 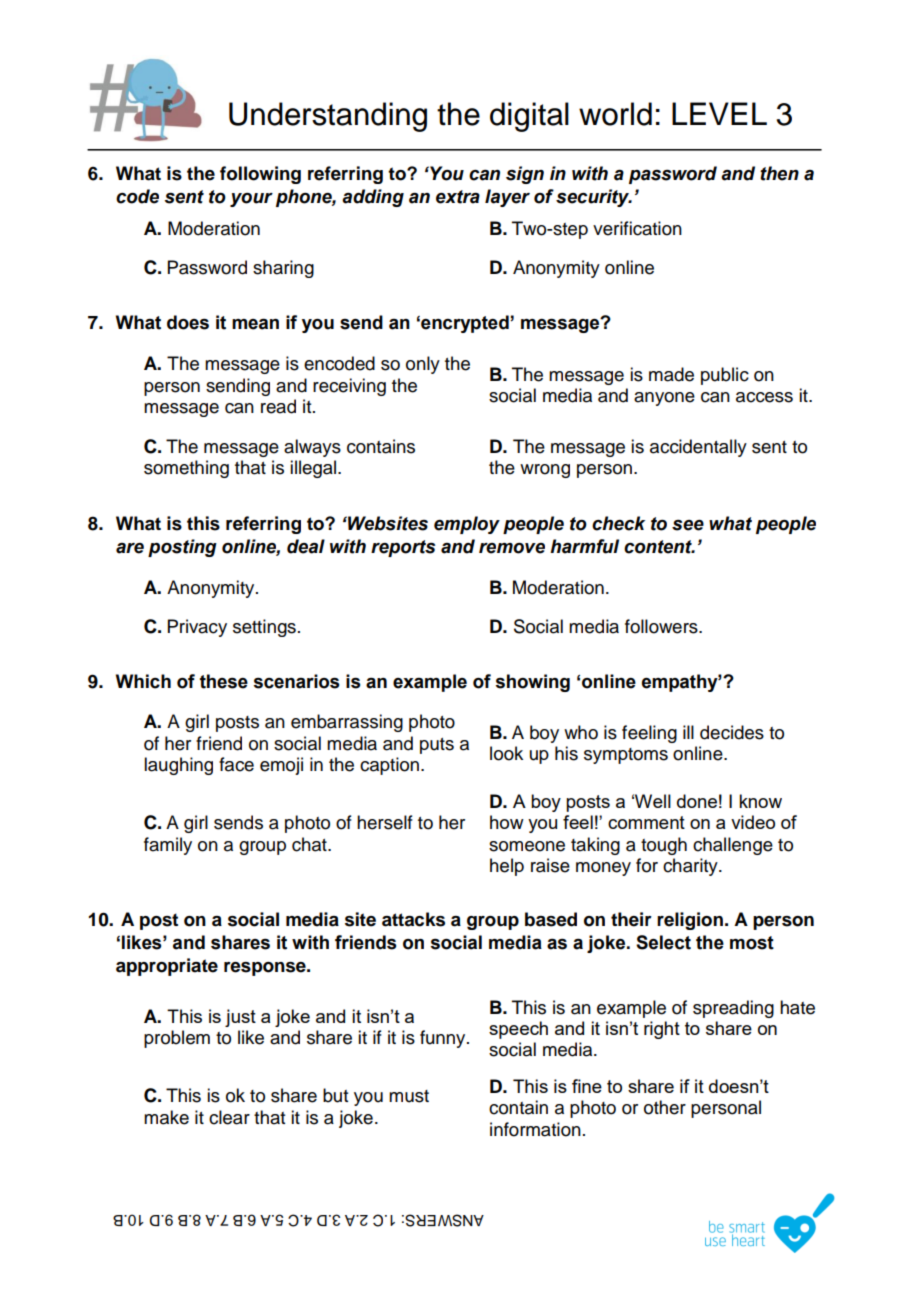 I want to click on sign, so click(x=525, y=175).
